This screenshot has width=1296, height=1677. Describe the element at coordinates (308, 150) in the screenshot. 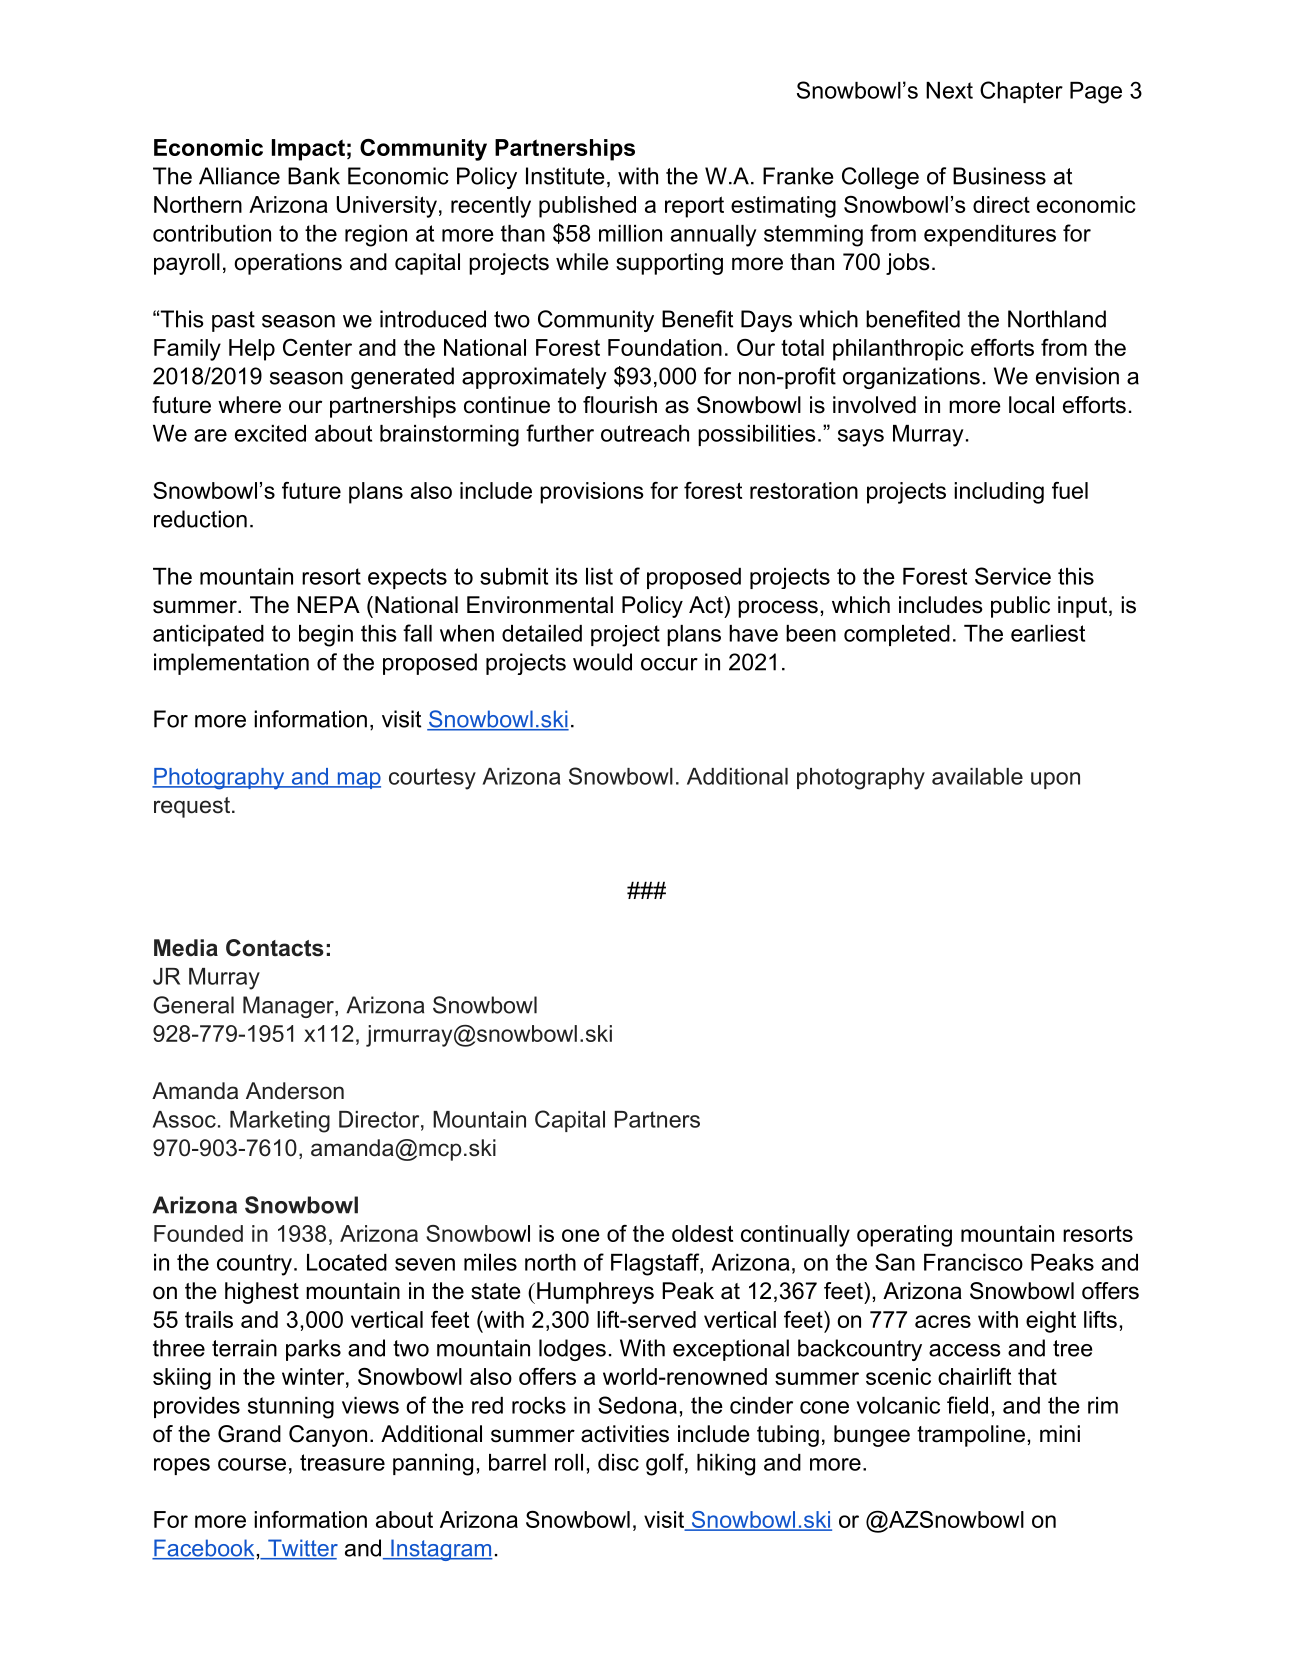

I see `Impact` at that location.
